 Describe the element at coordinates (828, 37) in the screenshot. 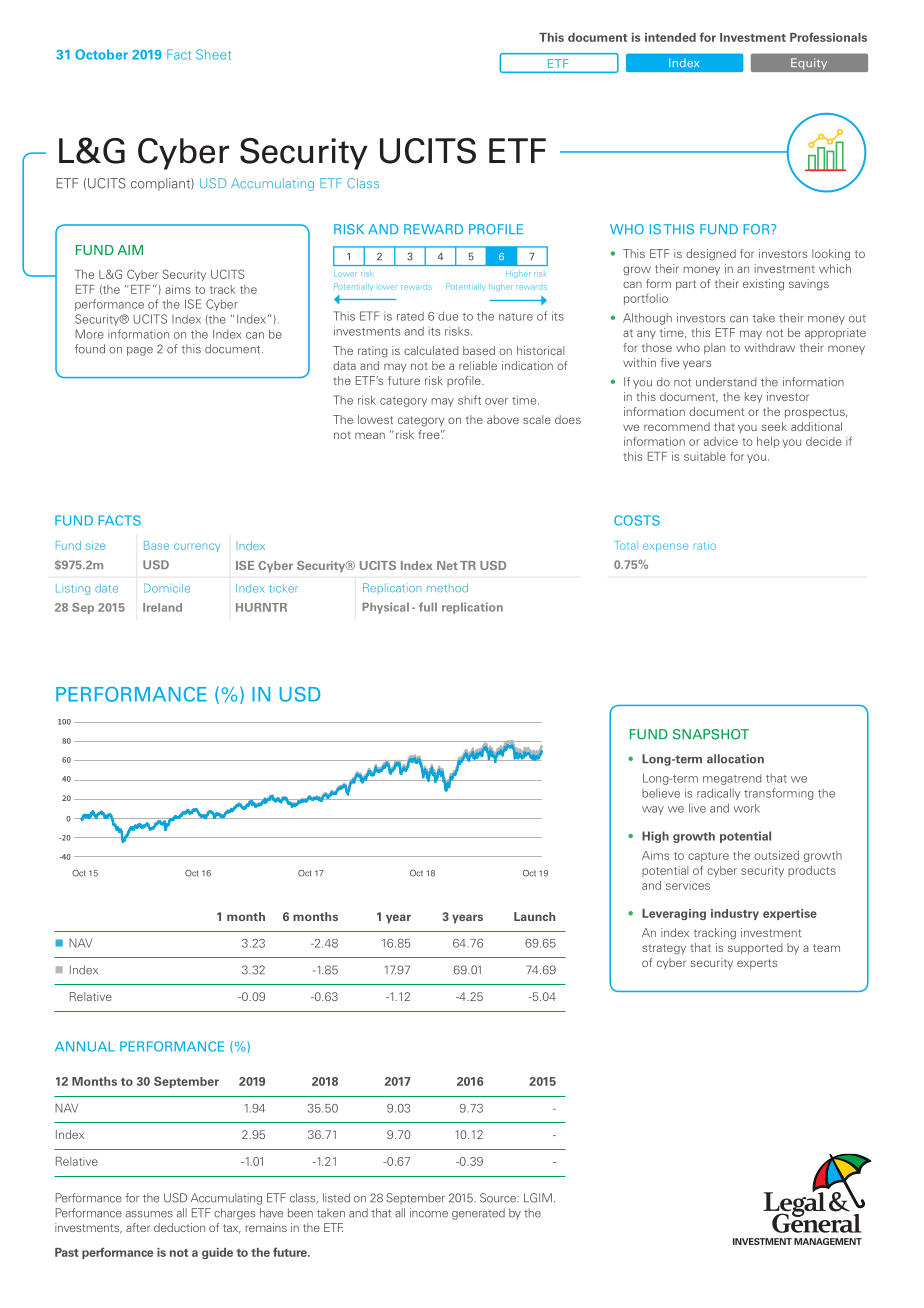

I see `Professionals` at that location.
